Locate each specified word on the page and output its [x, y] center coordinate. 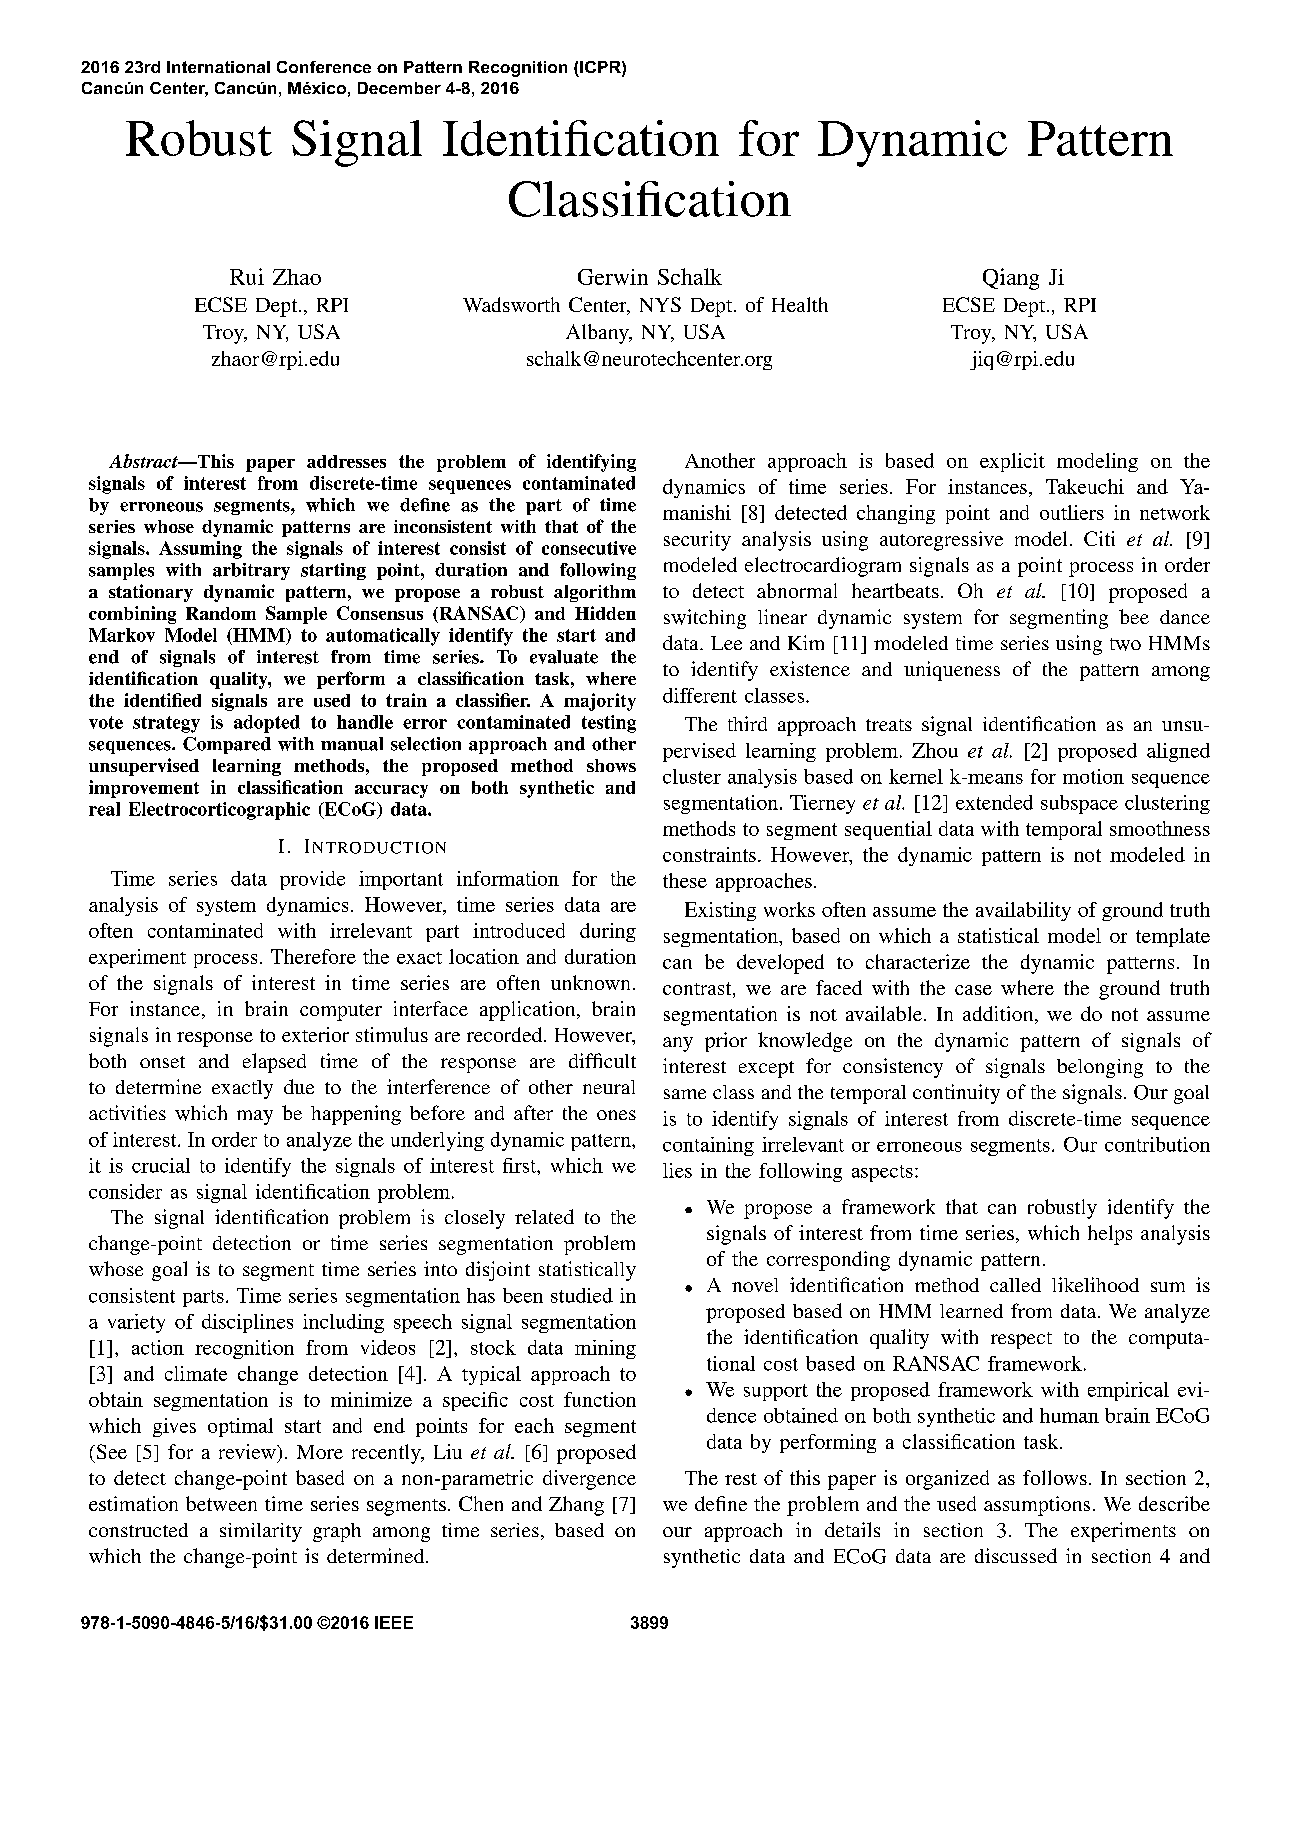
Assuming [200, 550]
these [685, 880]
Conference [324, 67]
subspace [1079, 804]
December [399, 88]
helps [1110, 1235]
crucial [161, 1165]
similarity [261, 1532]
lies [677, 1170]
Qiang [1011, 279]
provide [312, 880]
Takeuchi [1085, 486]
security [697, 541]
